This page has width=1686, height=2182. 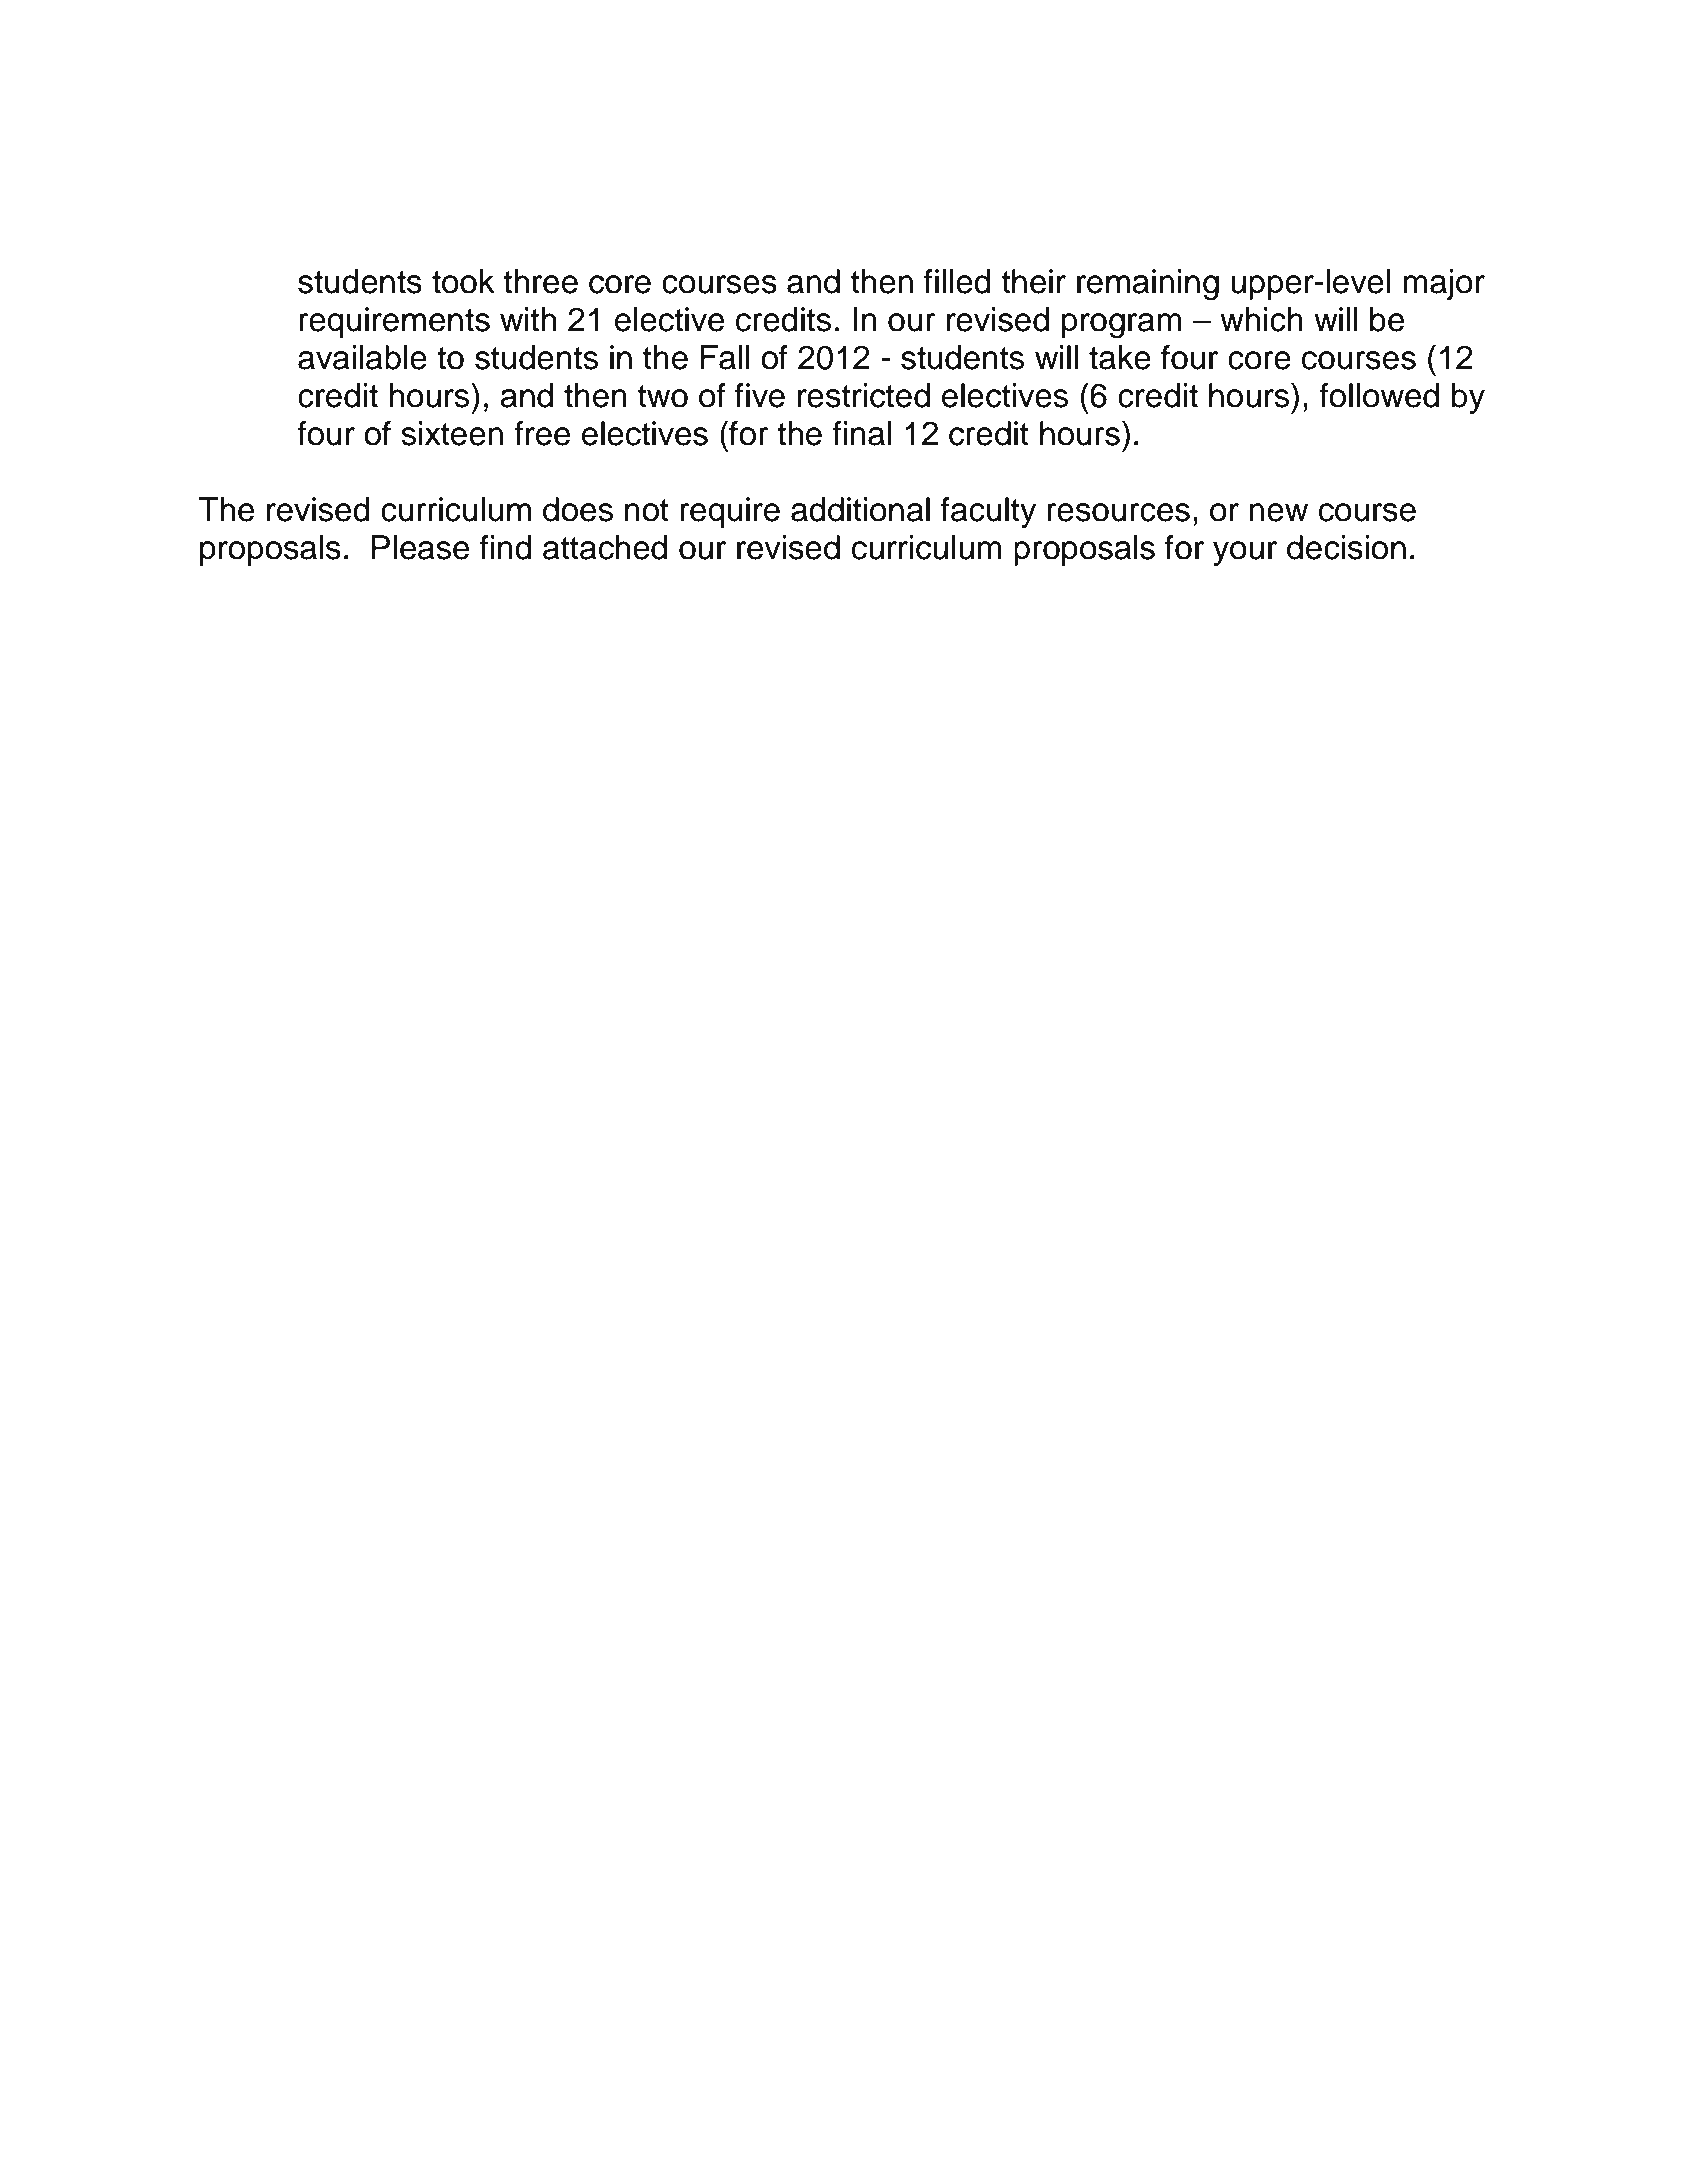 What do you see at coordinates (362, 357) in the page?
I see `available` at bounding box center [362, 357].
